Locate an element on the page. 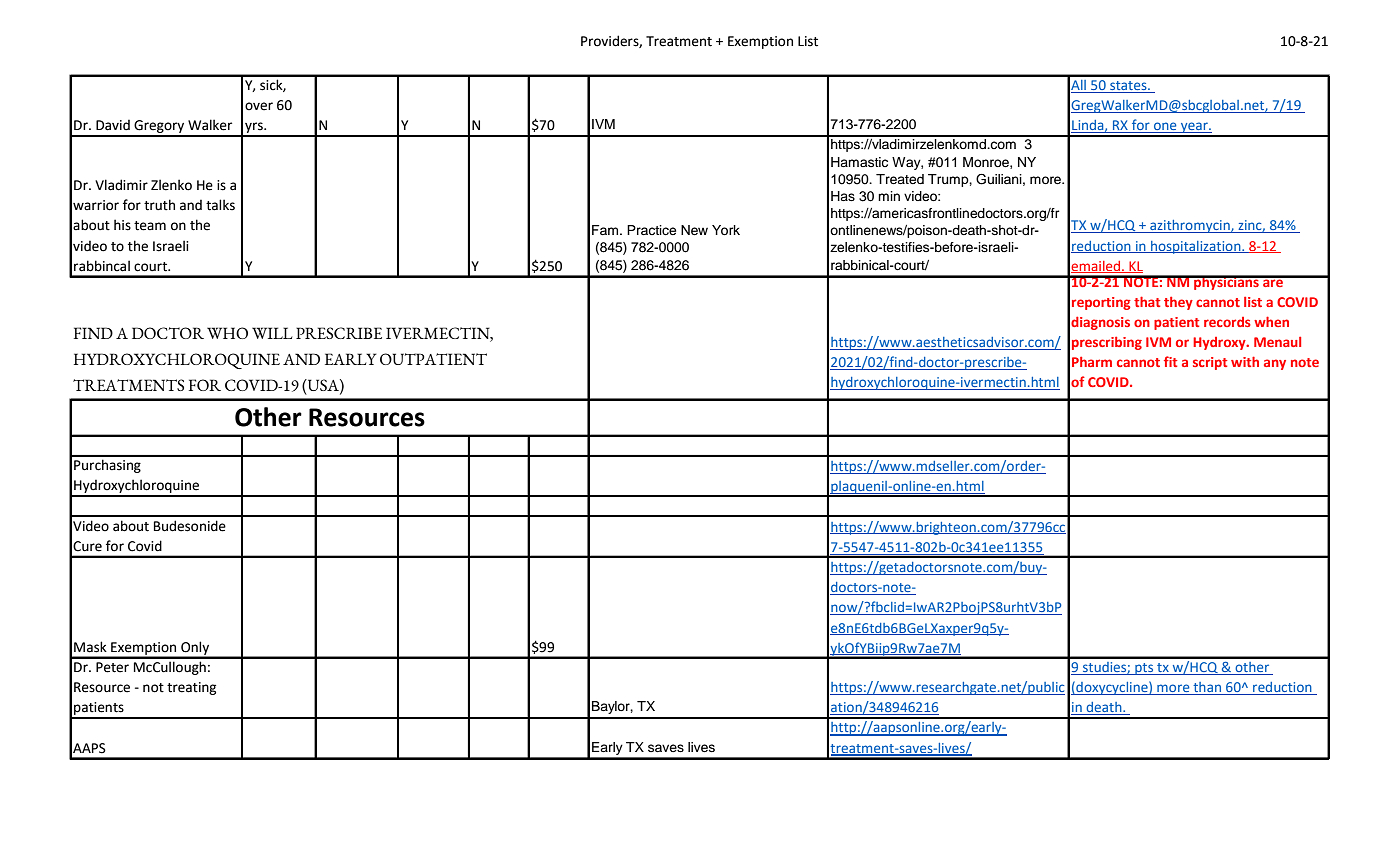 This document has height=850, width=1400. WHO is located at coordinates (227, 333).
